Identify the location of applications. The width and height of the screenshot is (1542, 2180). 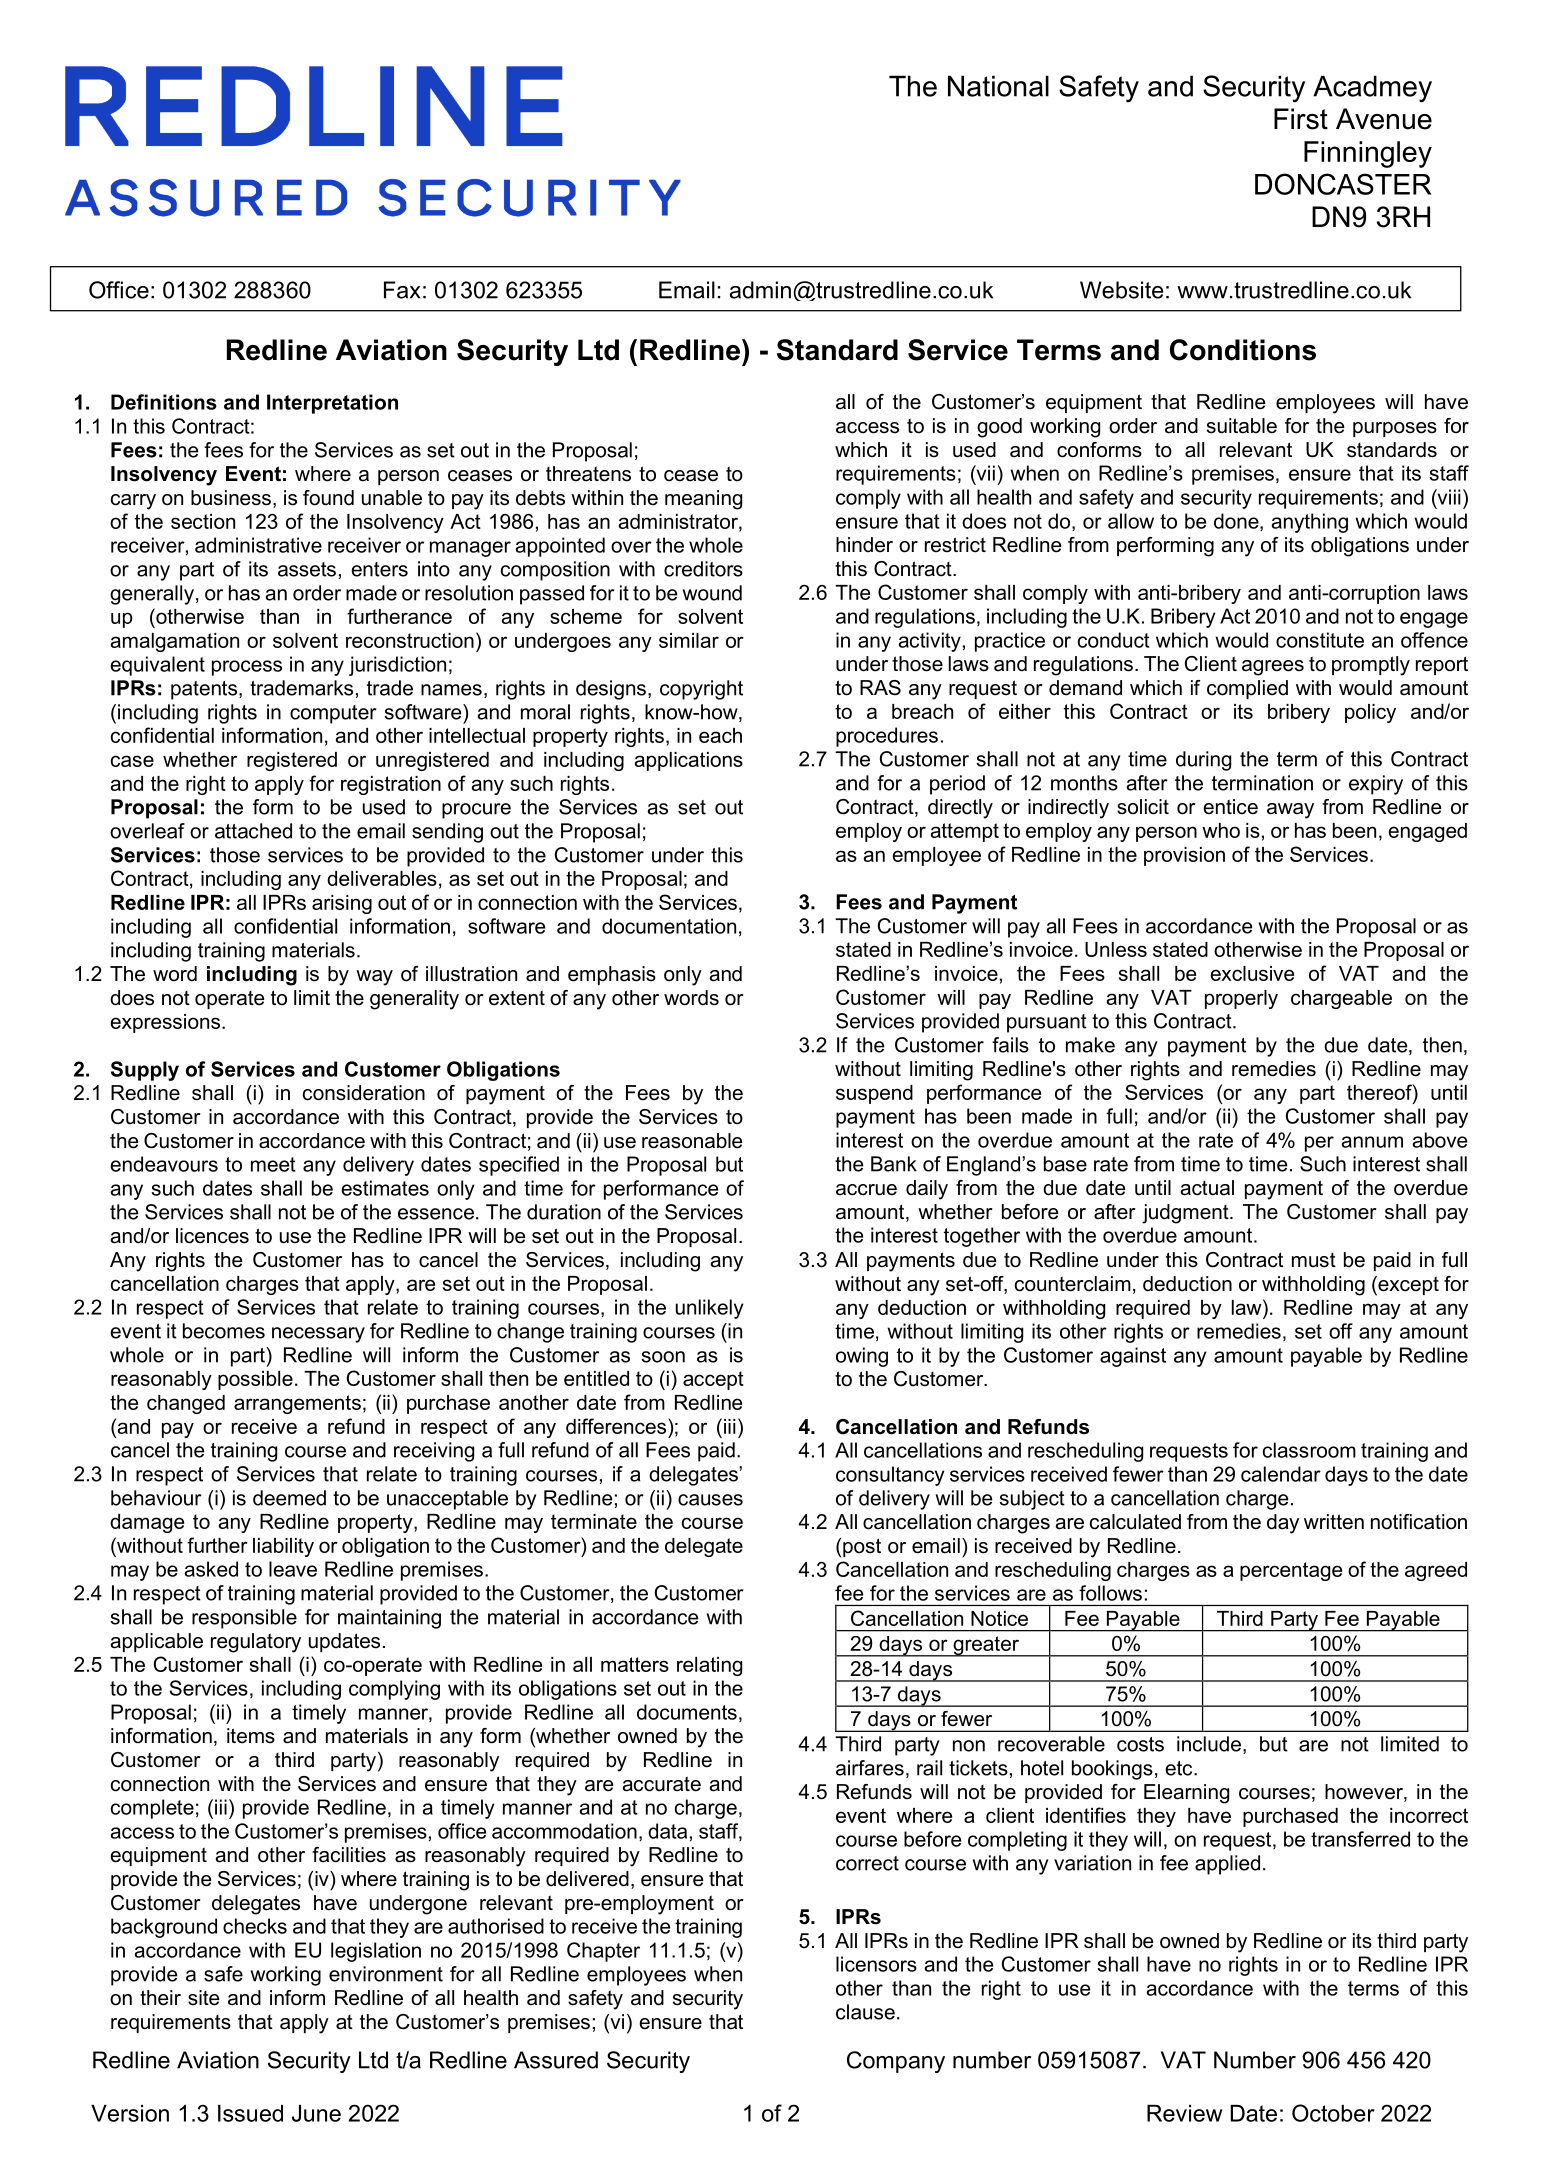
(688, 761).
